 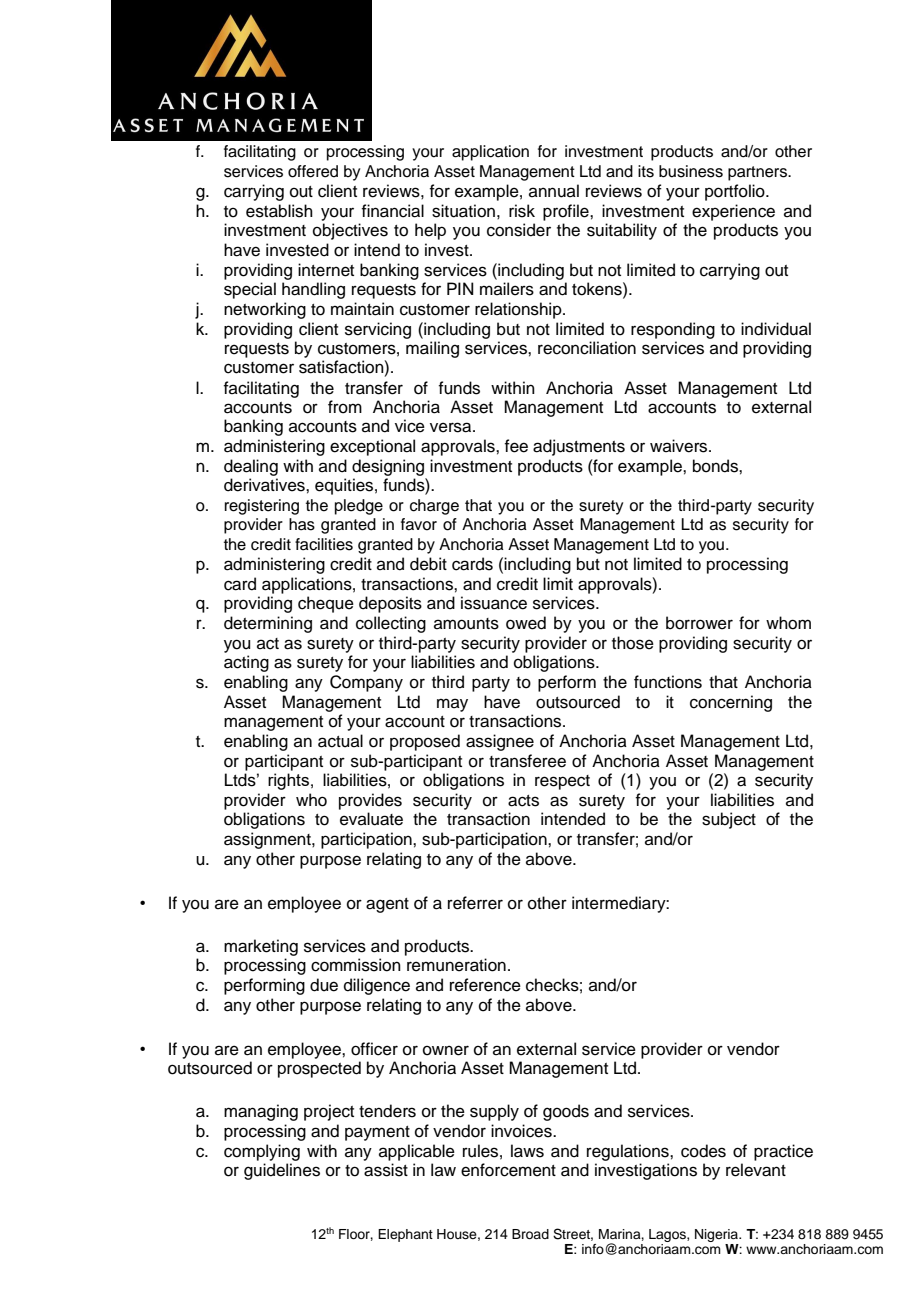 What do you see at coordinates (731, 703) in the screenshot?
I see `concerning` at bounding box center [731, 703].
